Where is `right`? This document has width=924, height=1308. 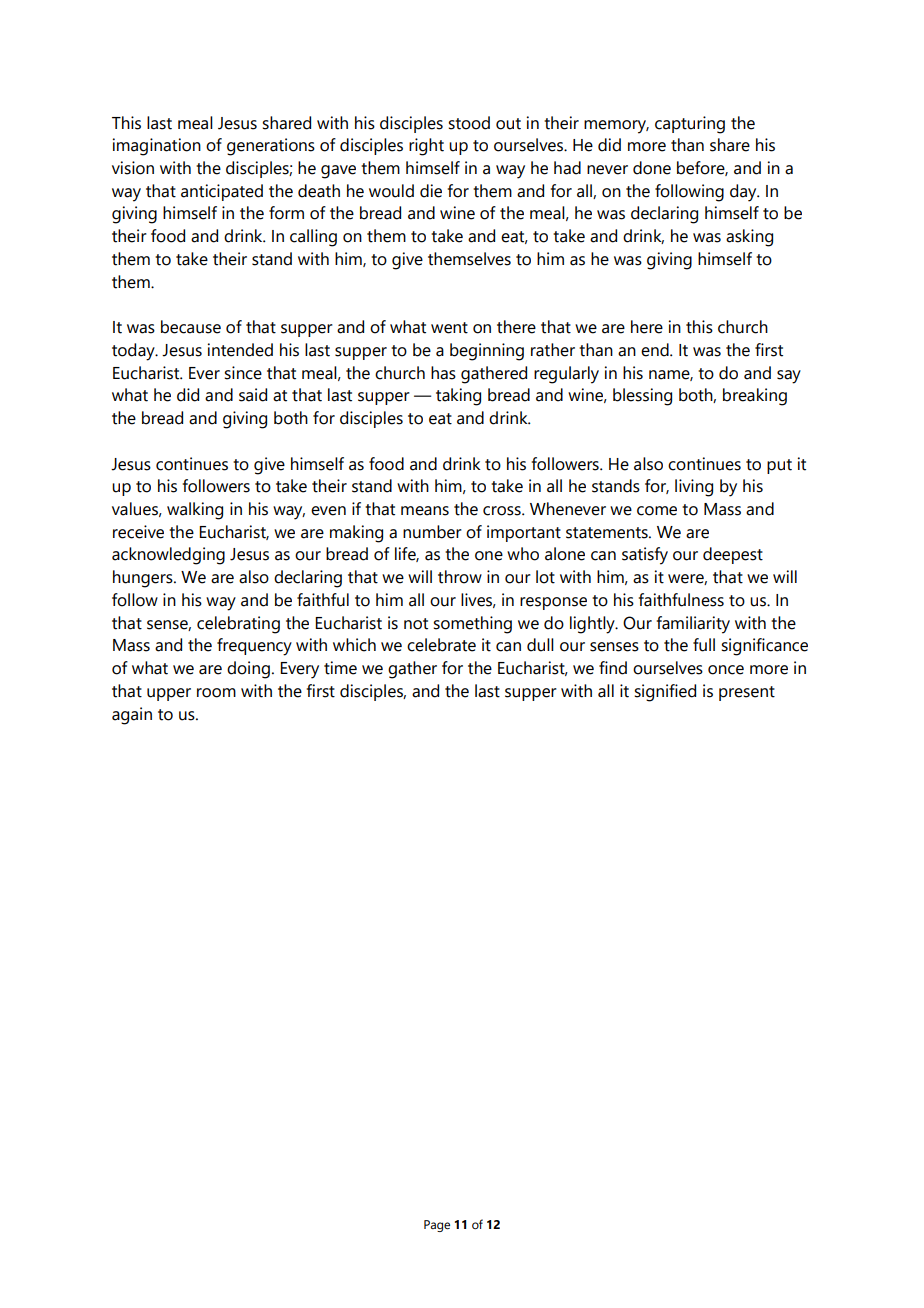 right is located at coordinates (426, 147).
